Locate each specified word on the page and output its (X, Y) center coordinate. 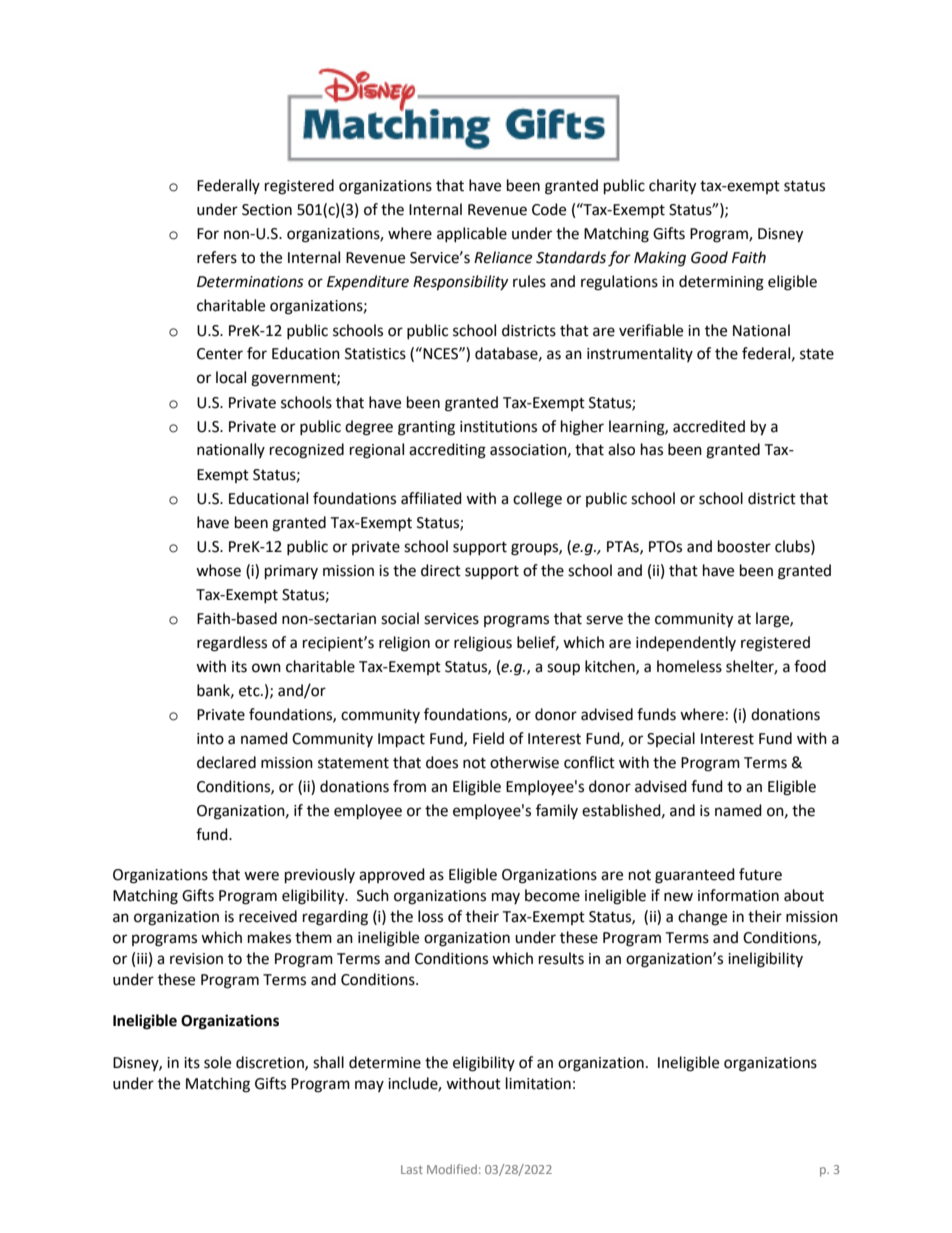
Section (267, 210)
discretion (271, 1063)
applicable (472, 234)
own (266, 668)
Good (709, 257)
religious (483, 644)
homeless (689, 666)
